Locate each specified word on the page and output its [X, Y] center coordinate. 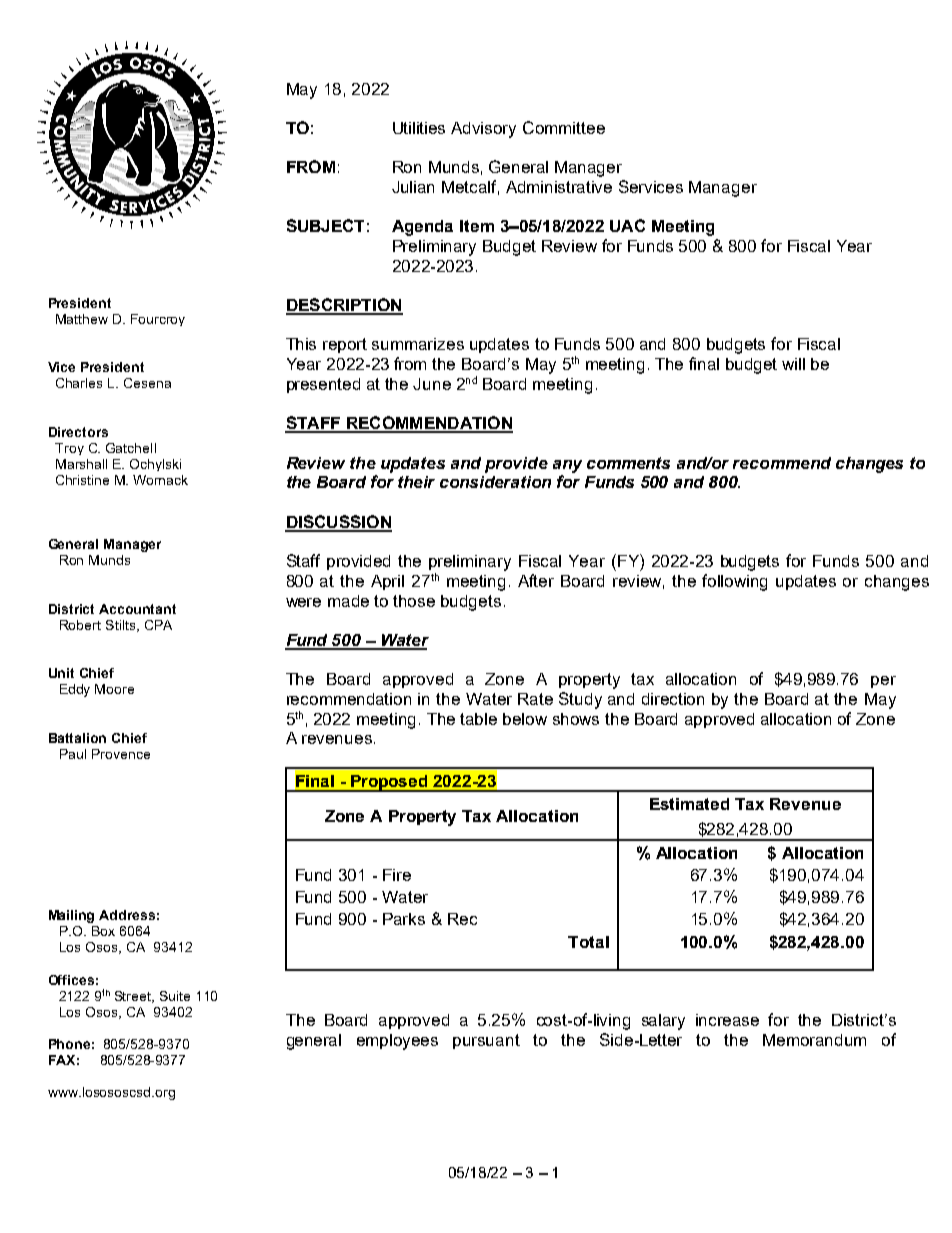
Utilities [419, 128]
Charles [79, 383]
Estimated [689, 804]
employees [397, 1042]
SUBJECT [325, 225]
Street [134, 997]
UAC [627, 225]
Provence [121, 754]
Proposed [389, 783]
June [432, 384]
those [414, 601]
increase [727, 1020]
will [793, 364]
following [734, 582]
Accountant [137, 609]
